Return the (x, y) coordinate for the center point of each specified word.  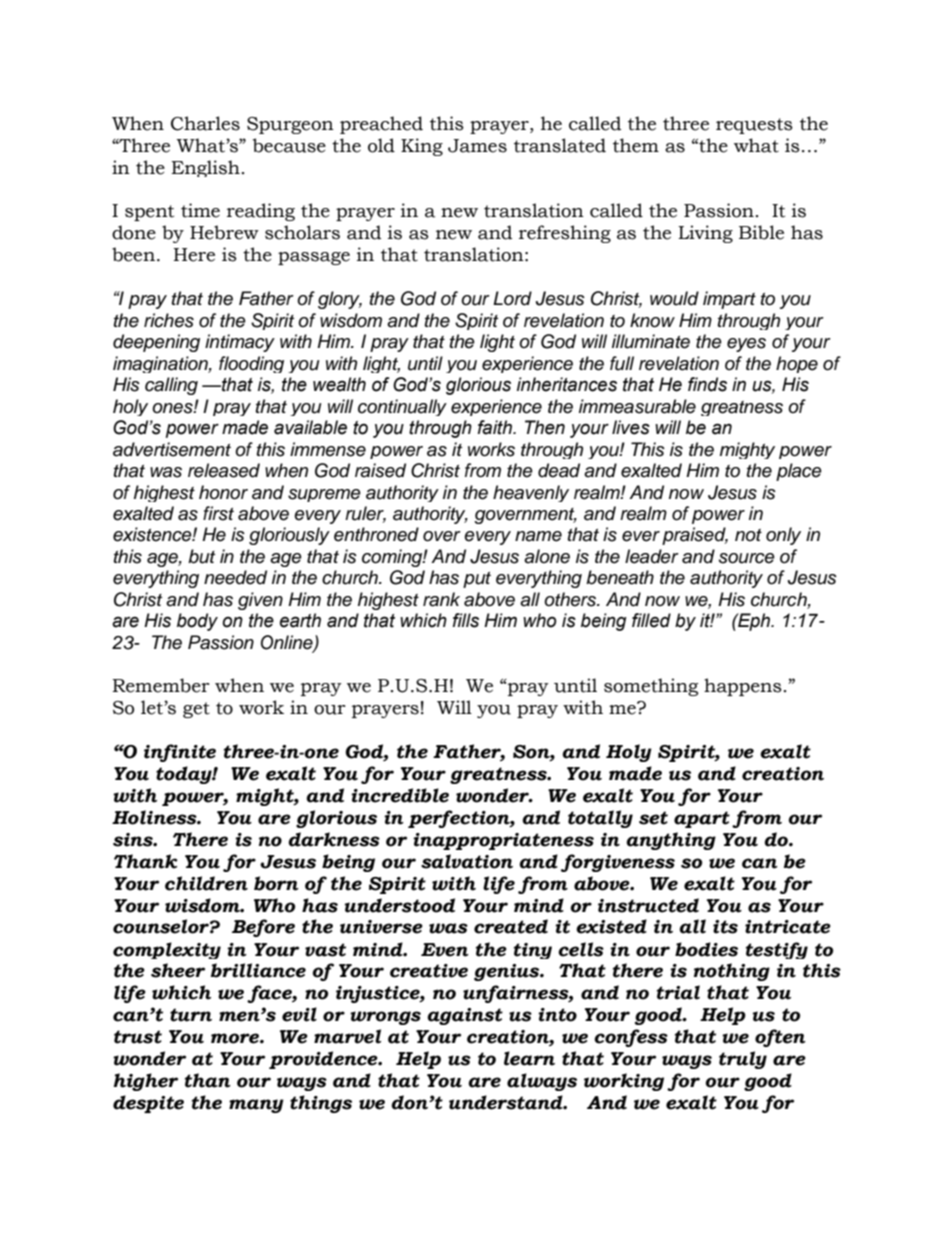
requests (754, 126)
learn (529, 1058)
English (205, 168)
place (799, 472)
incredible (400, 795)
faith (496, 427)
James (477, 146)
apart (702, 819)
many (256, 1106)
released (224, 470)
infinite (180, 753)
